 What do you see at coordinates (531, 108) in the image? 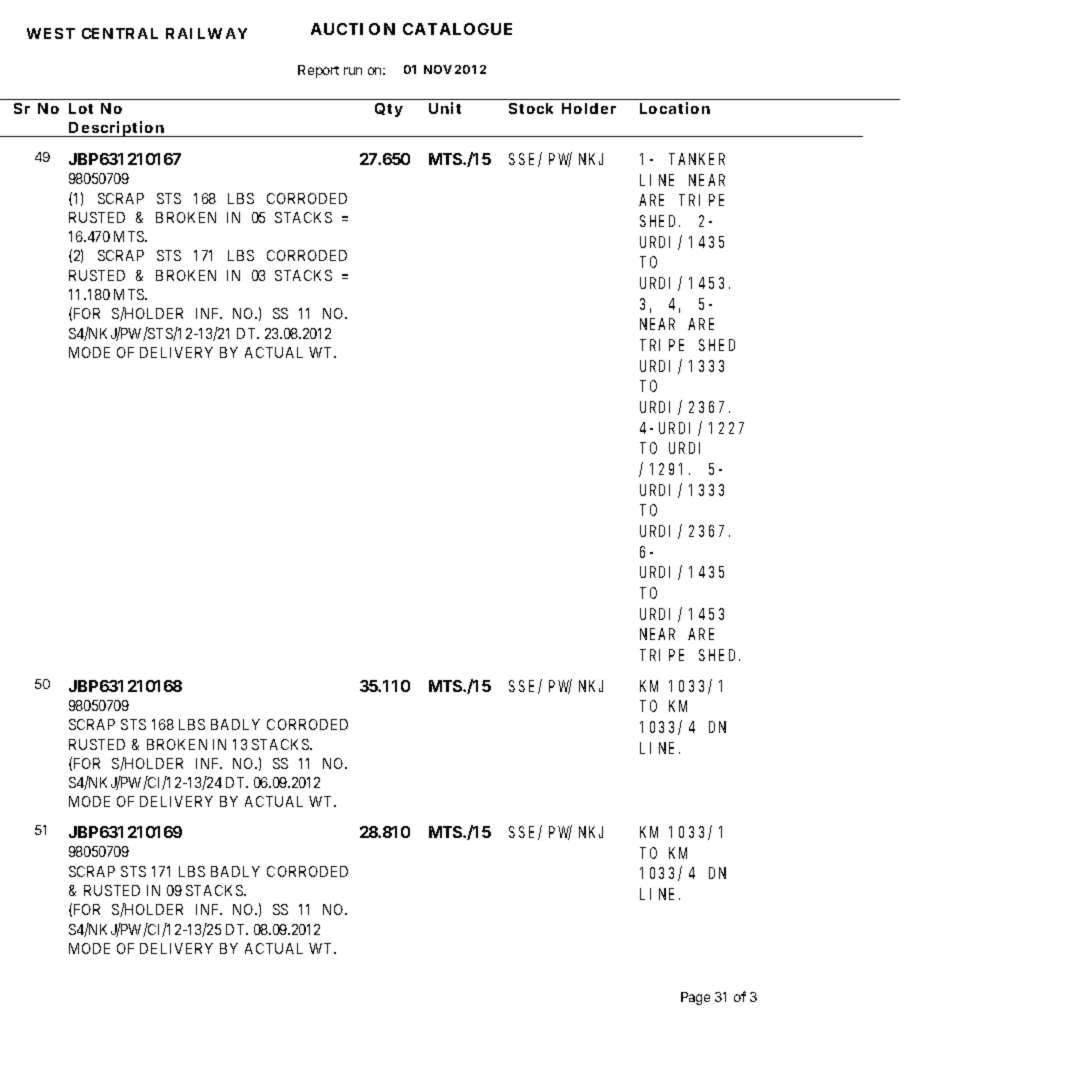
I see `Stock` at bounding box center [531, 108].
